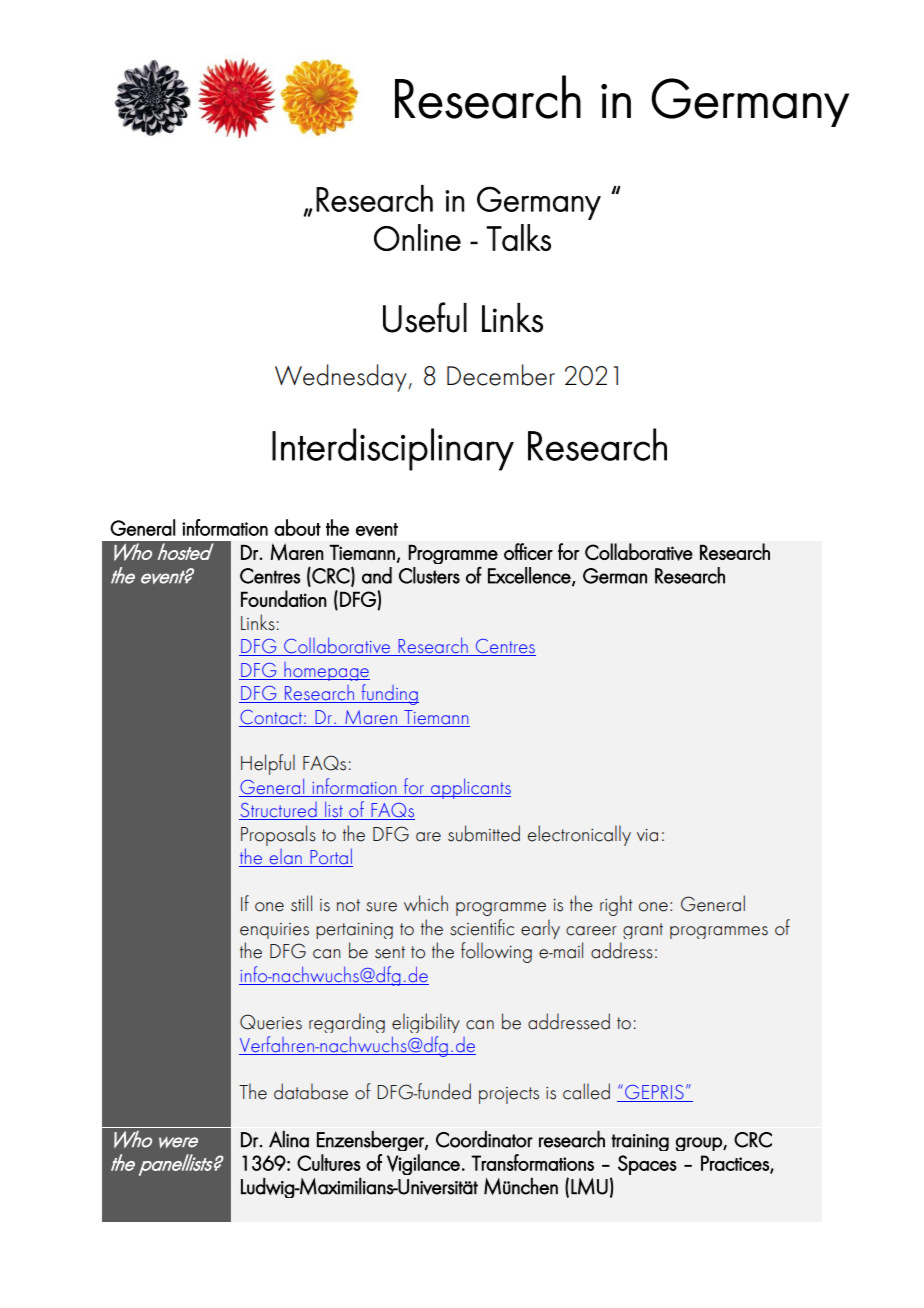 The width and height of the screenshot is (924, 1308). Describe the element at coordinates (354, 931) in the screenshot. I see `pertaining` at that location.
